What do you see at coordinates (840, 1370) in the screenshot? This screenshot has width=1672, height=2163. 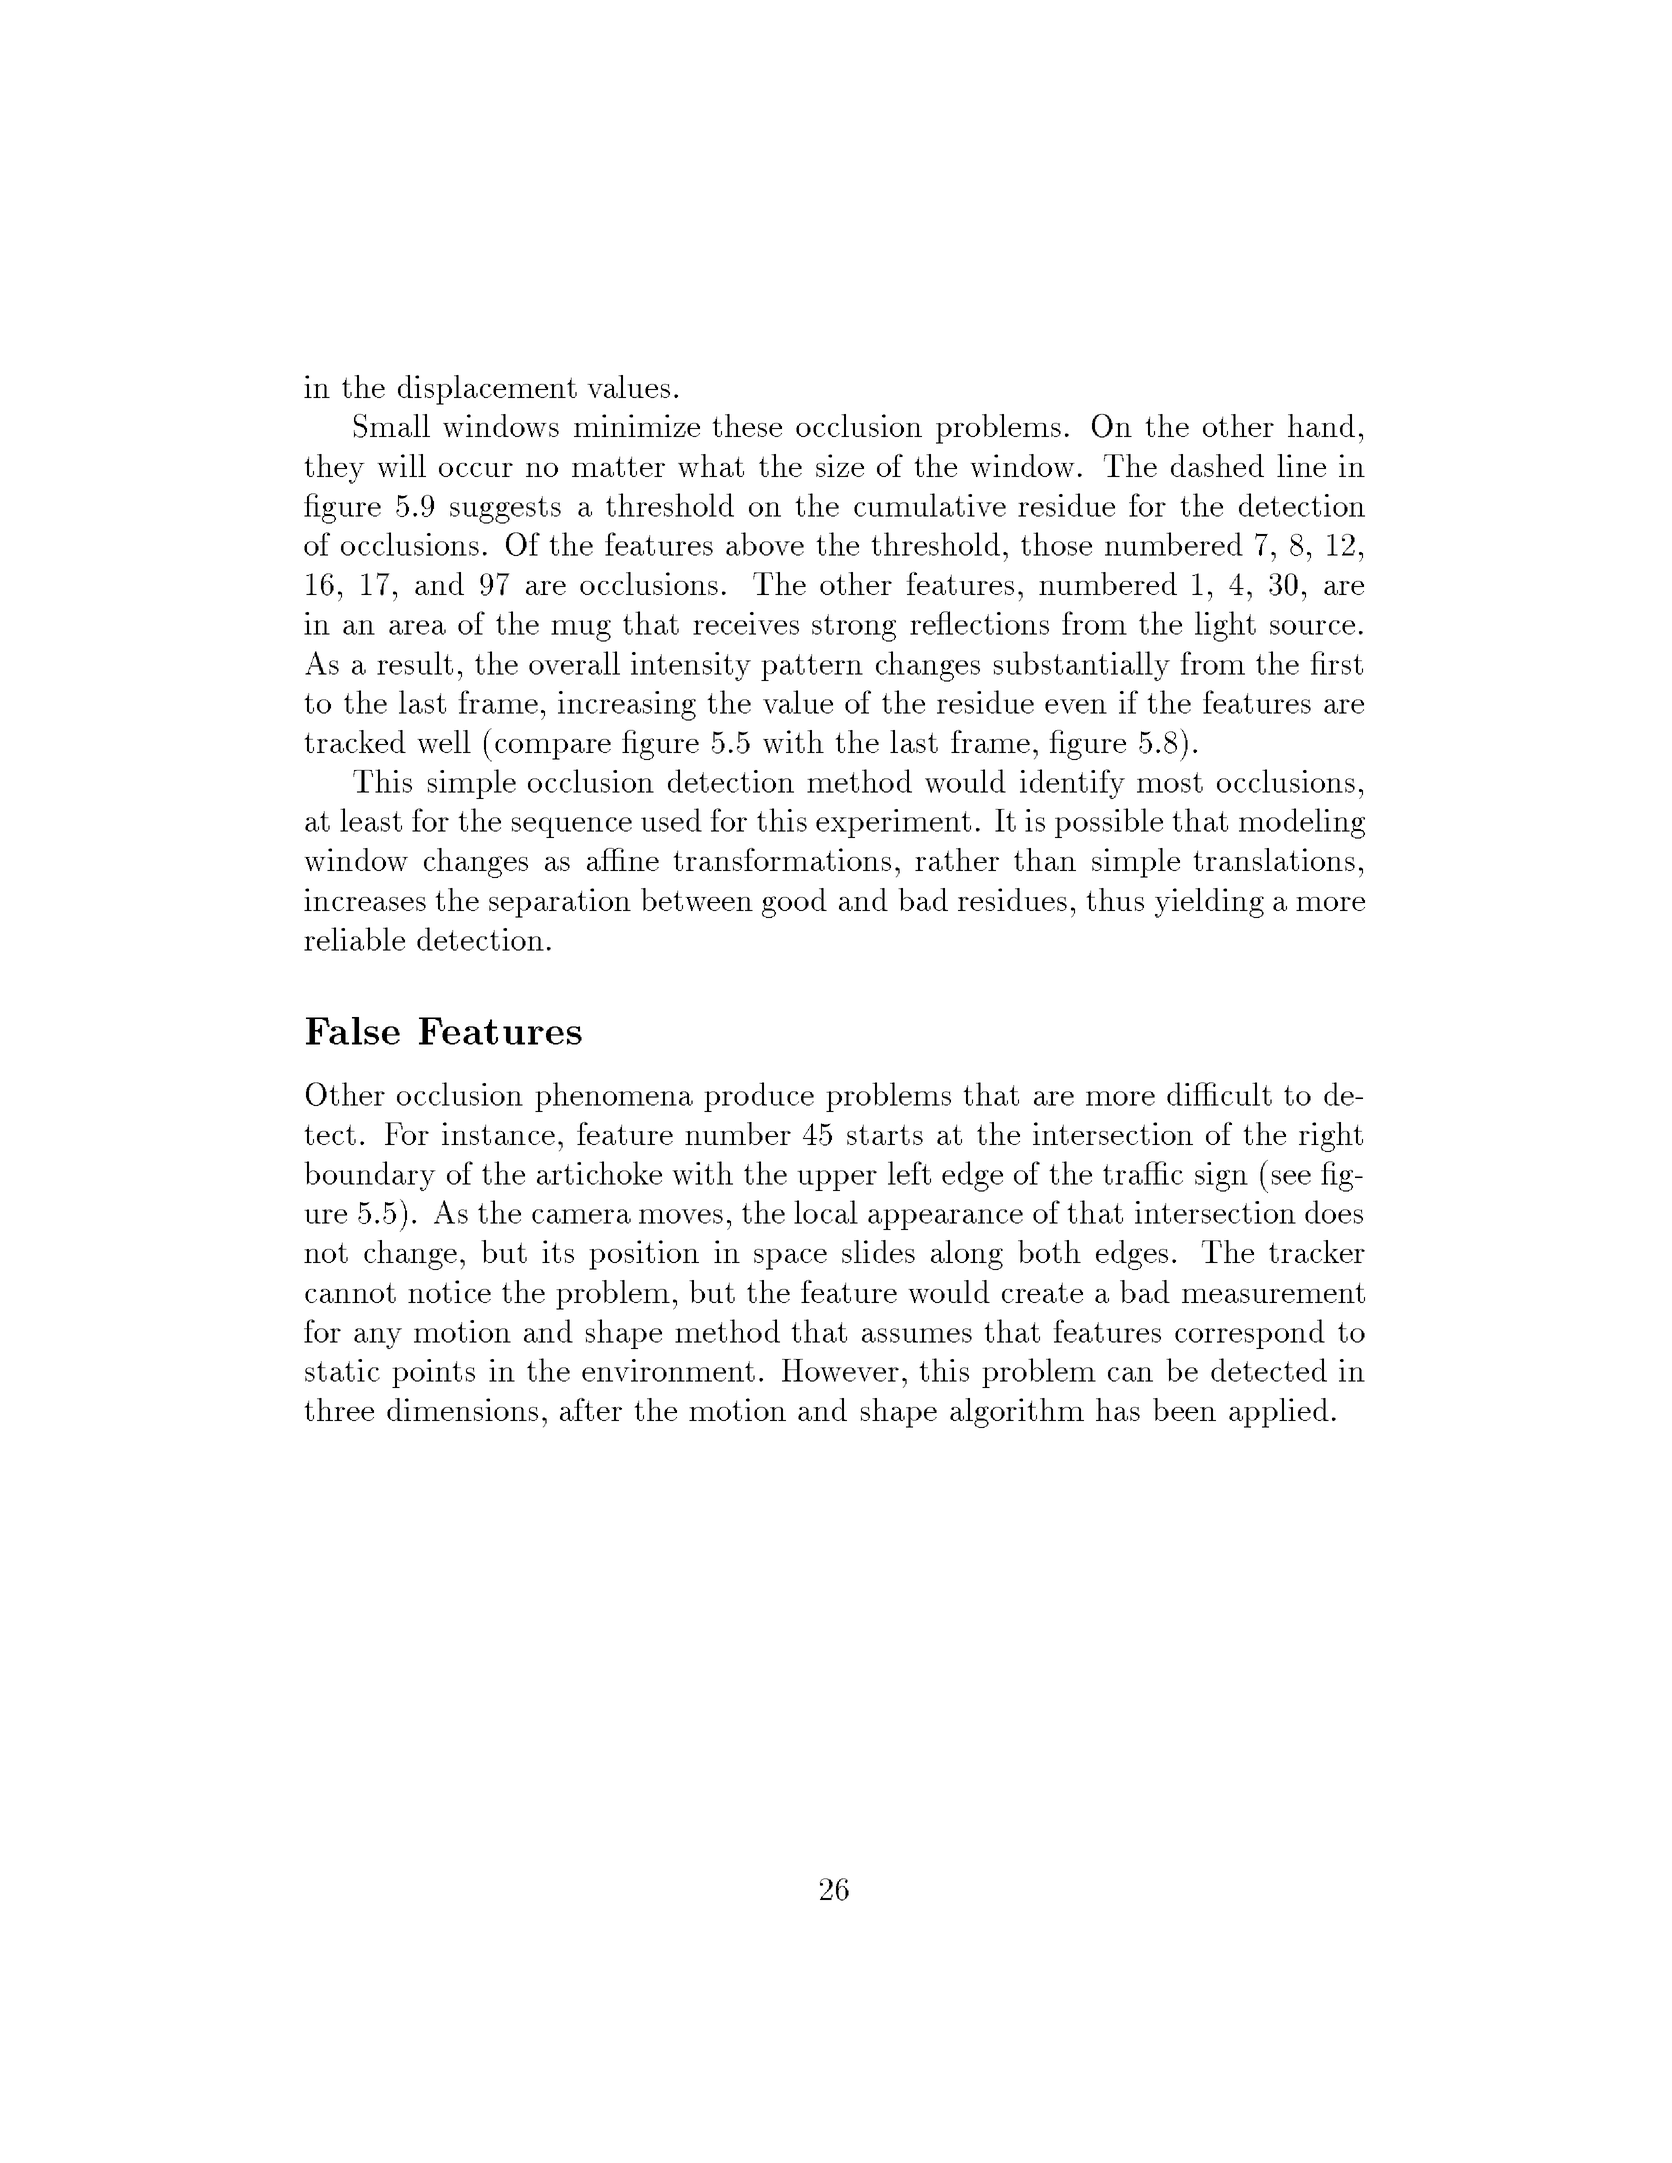 I see `However` at bounding box center [840, 1370].
